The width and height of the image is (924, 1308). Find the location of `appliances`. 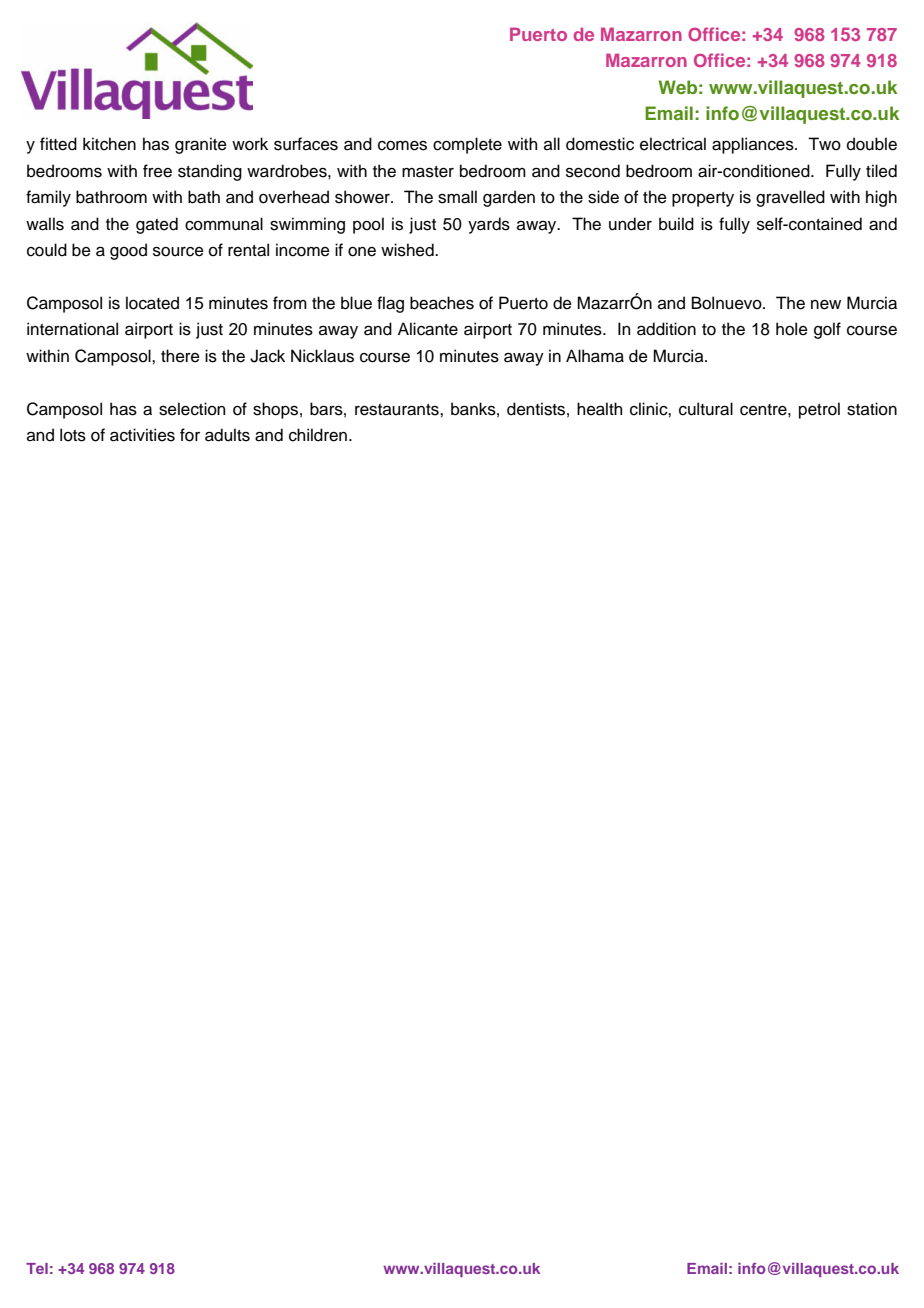

appliances is located at coordinates (754, 145).
